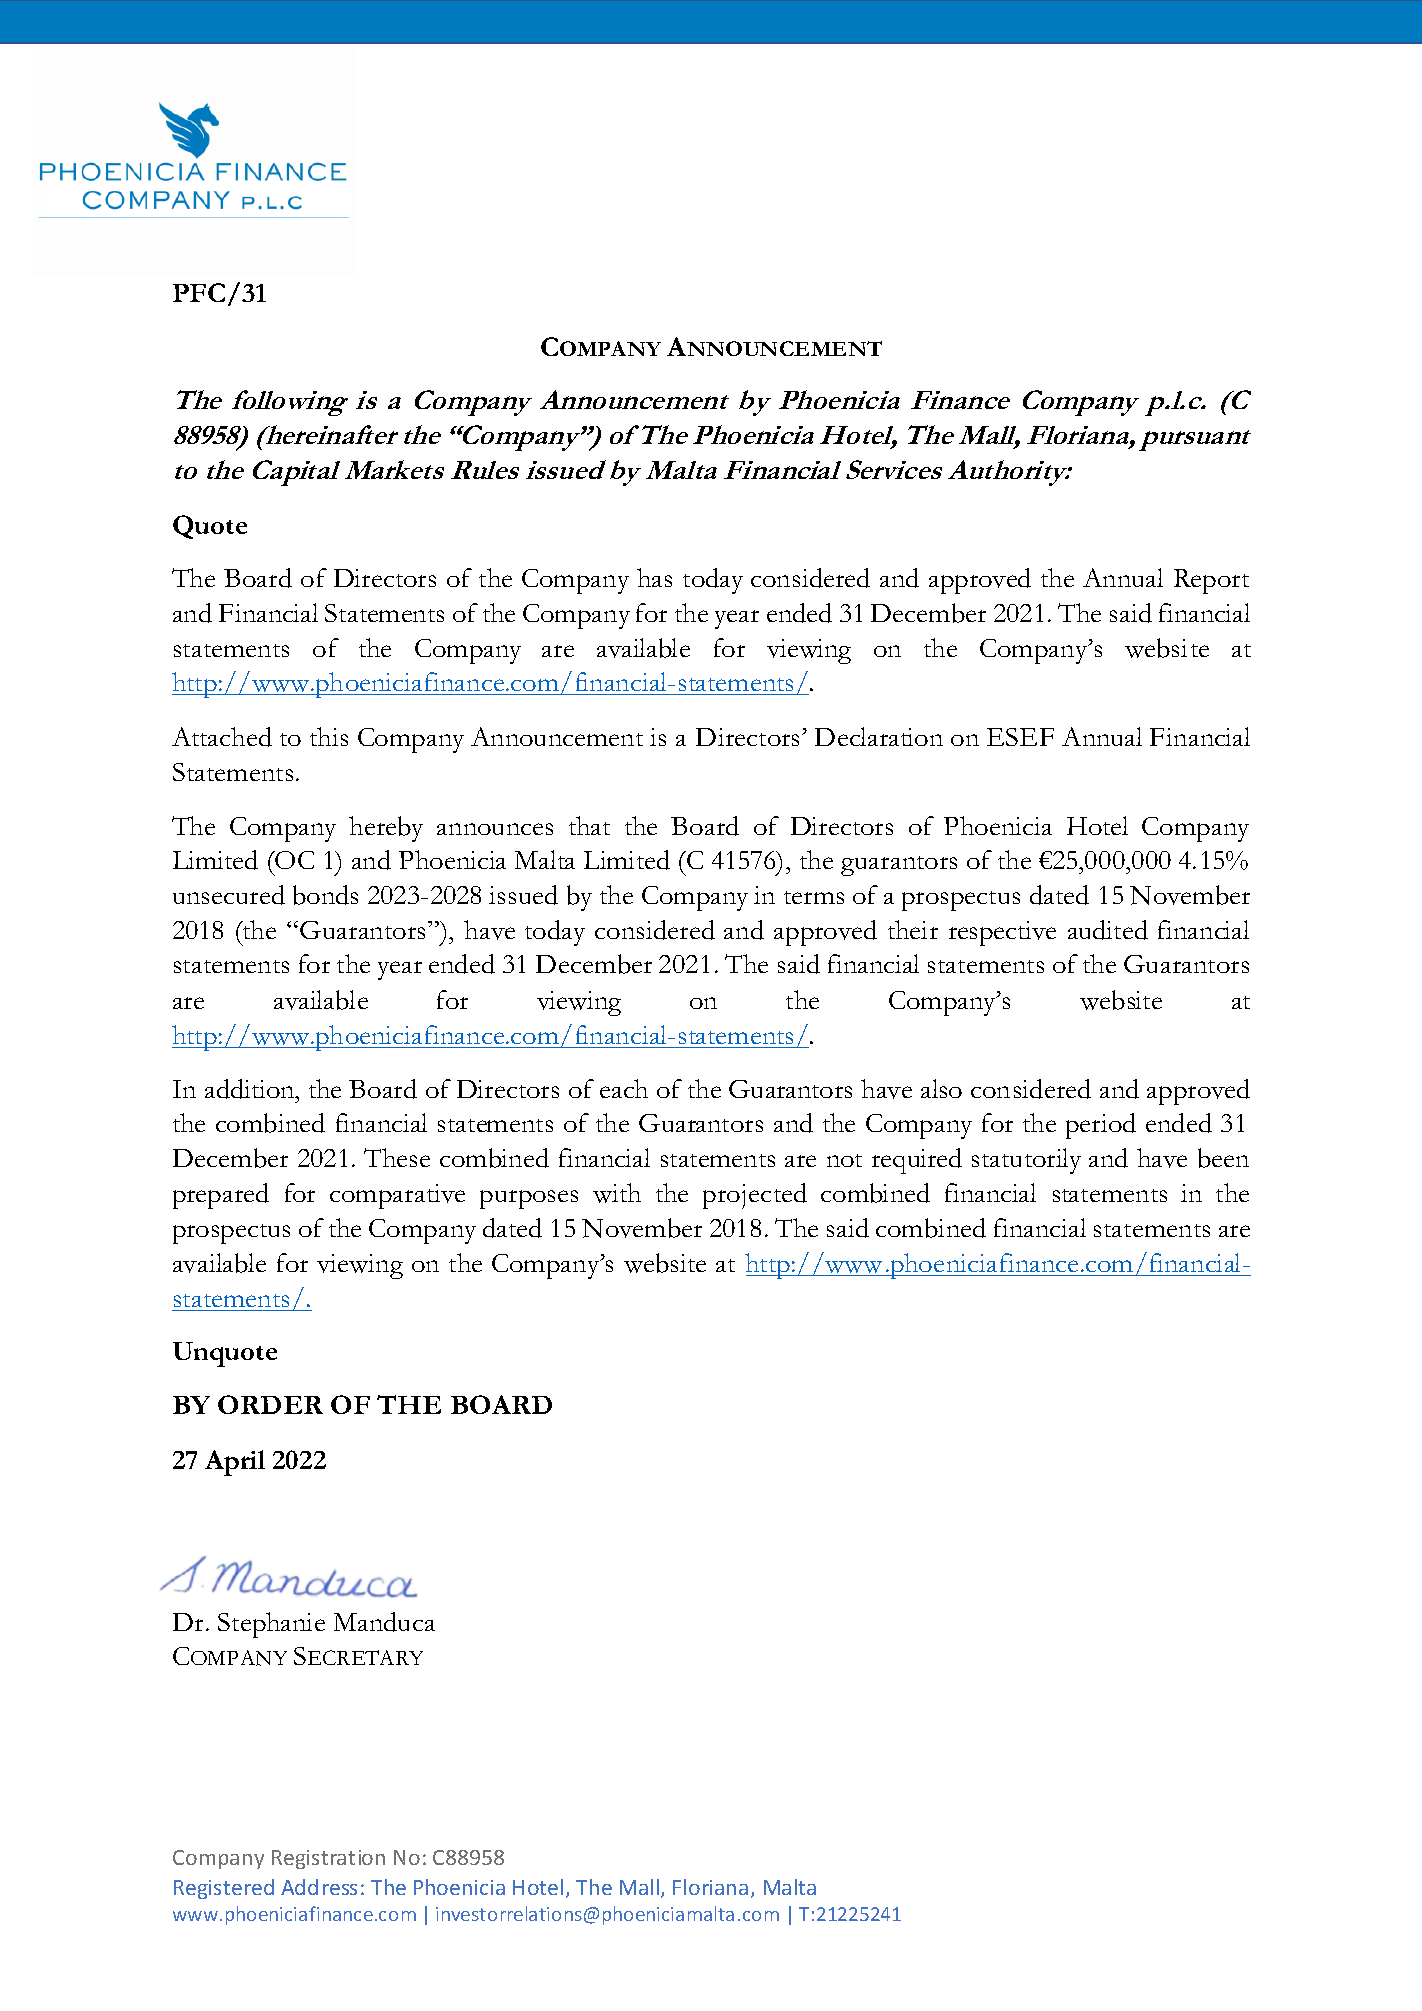 The width and height of the document is (1422, 2011). What do you see at coordinates (319, 1887) in the document?
I see `Address` at bounding box center [319, 1887].
